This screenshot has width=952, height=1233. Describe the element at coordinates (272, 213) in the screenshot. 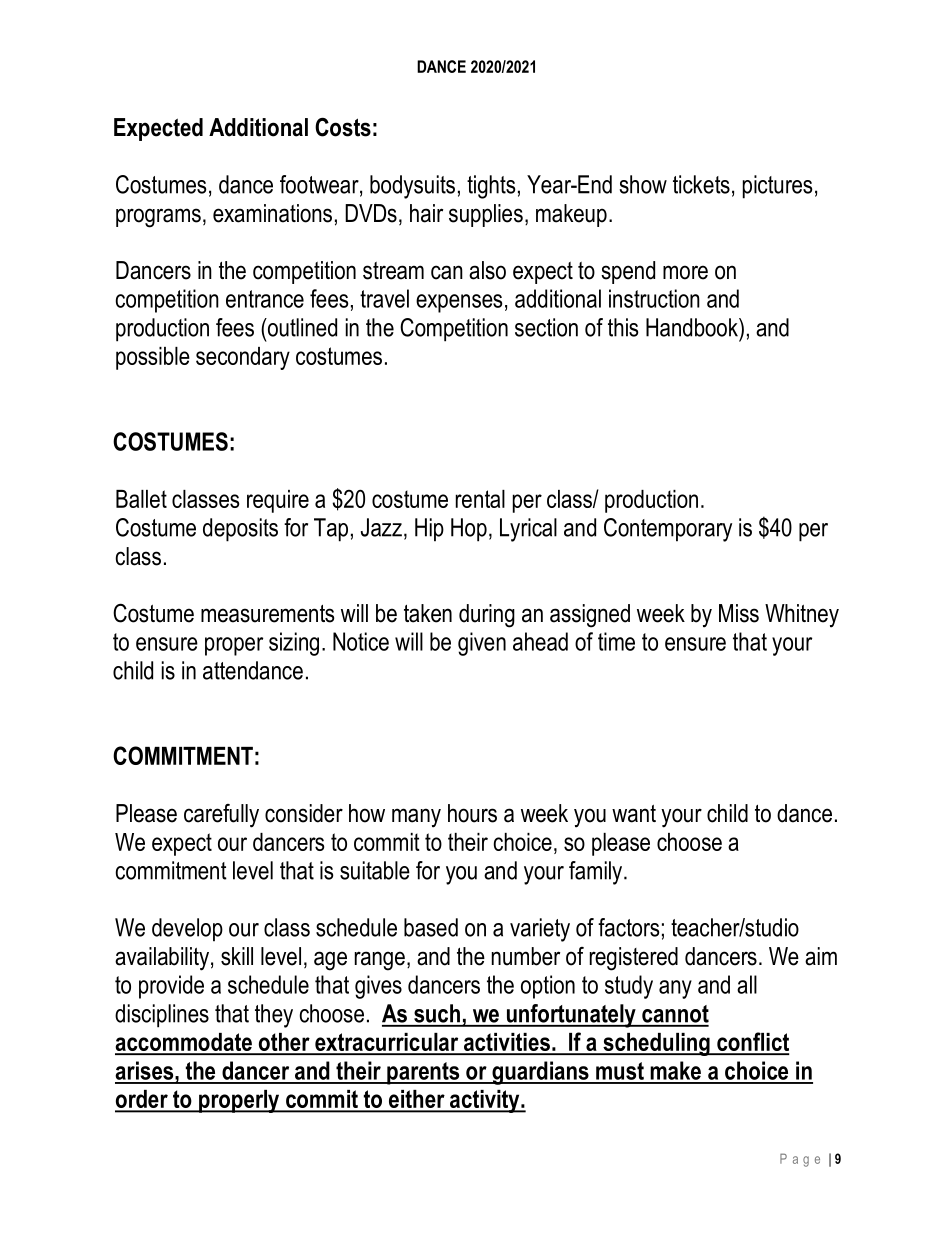

I see `examinations` at that location.
